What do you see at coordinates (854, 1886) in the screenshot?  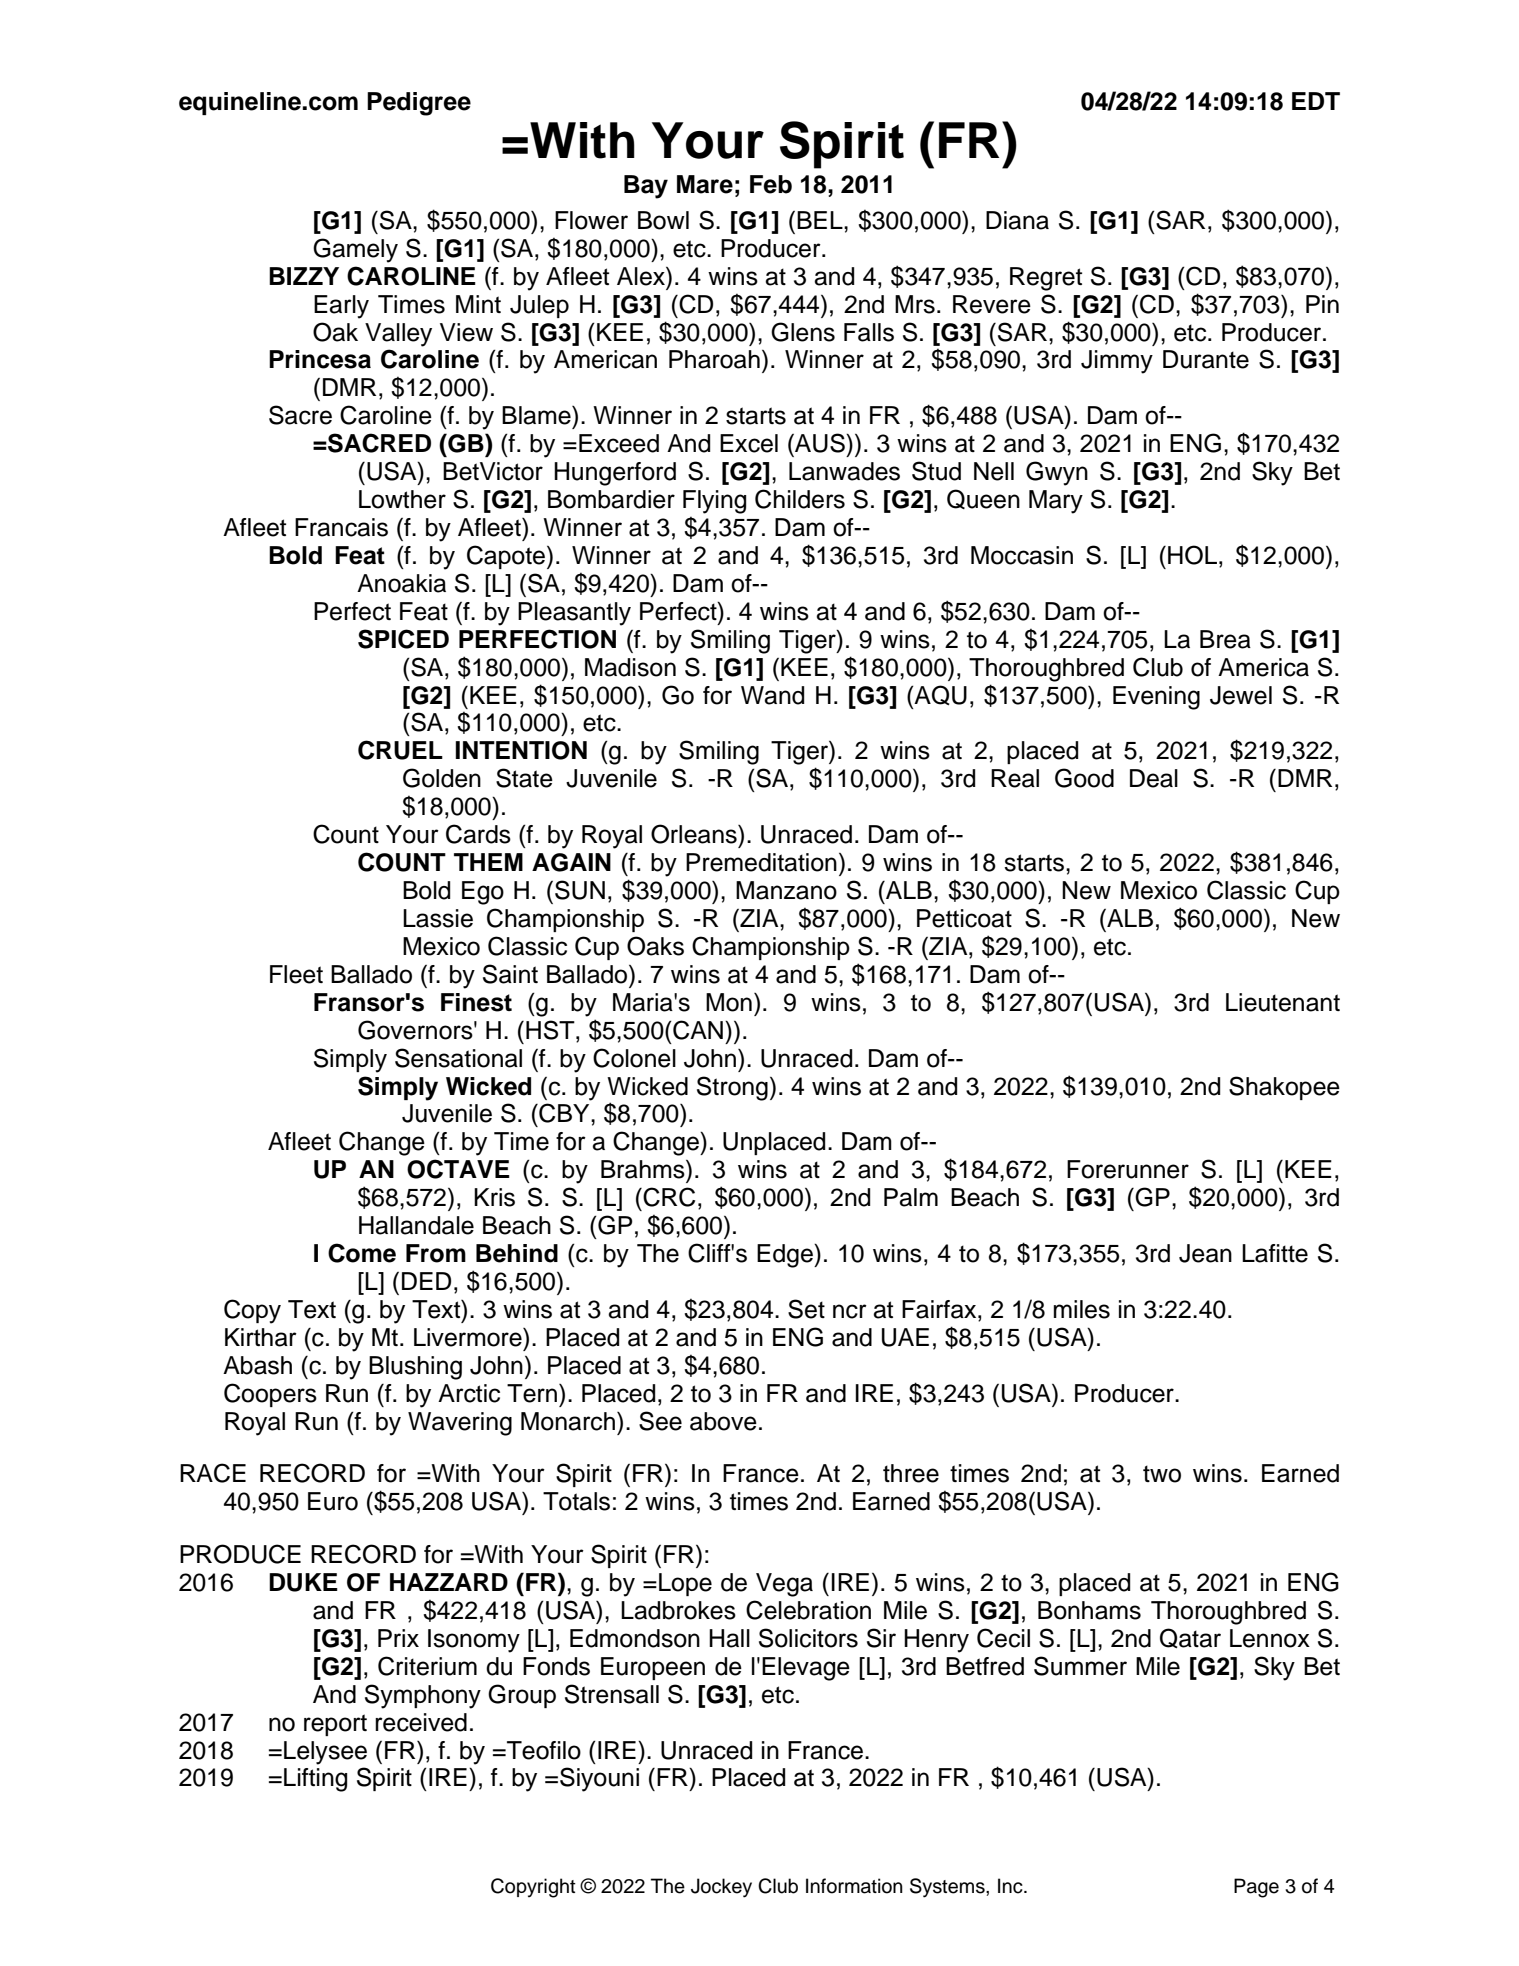 I see `Information` at bounding box center [854, 1886].
